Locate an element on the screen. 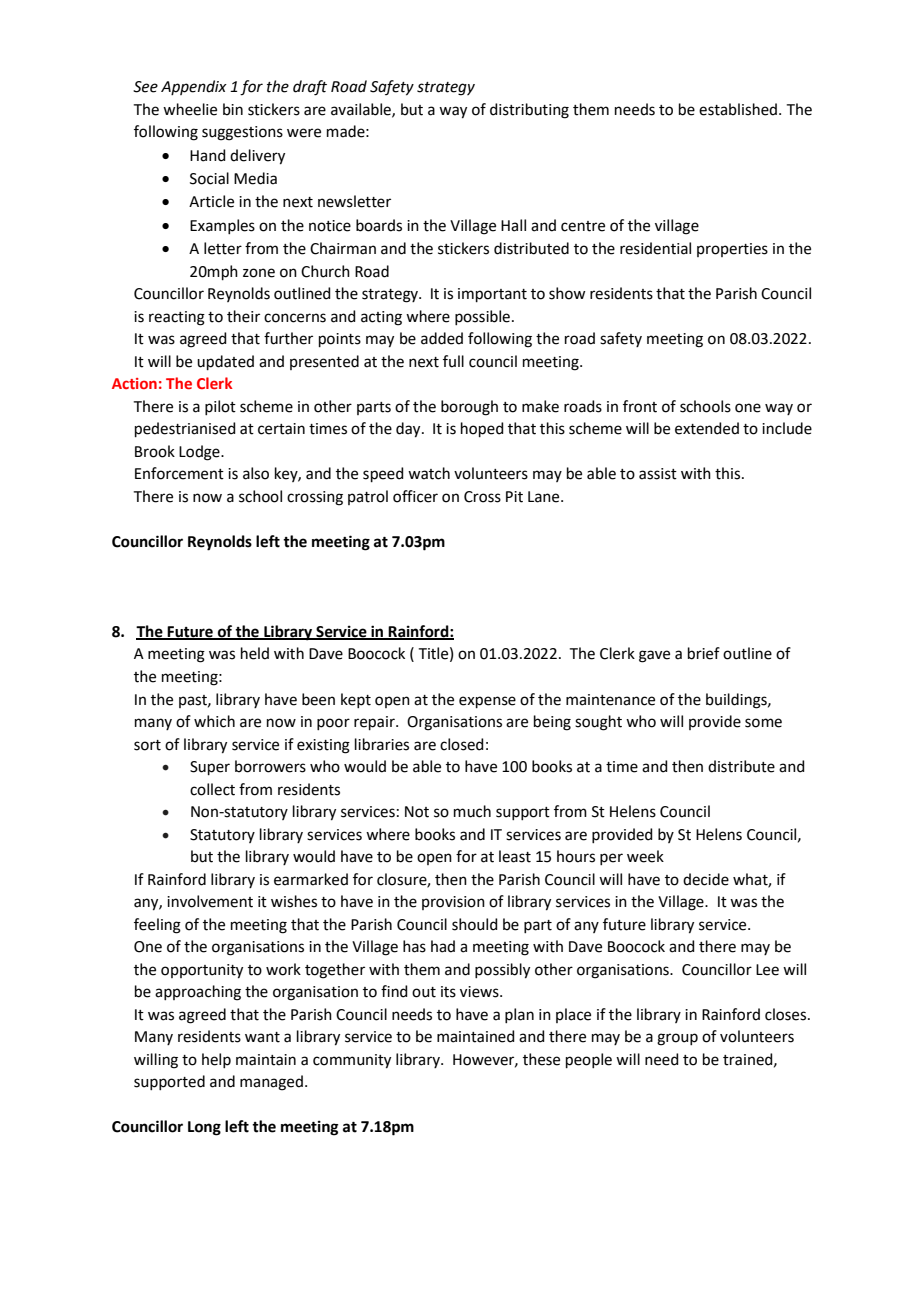 The width and height of the screenshot is (924, 1308). these is located at coordinates (541, 1059).
